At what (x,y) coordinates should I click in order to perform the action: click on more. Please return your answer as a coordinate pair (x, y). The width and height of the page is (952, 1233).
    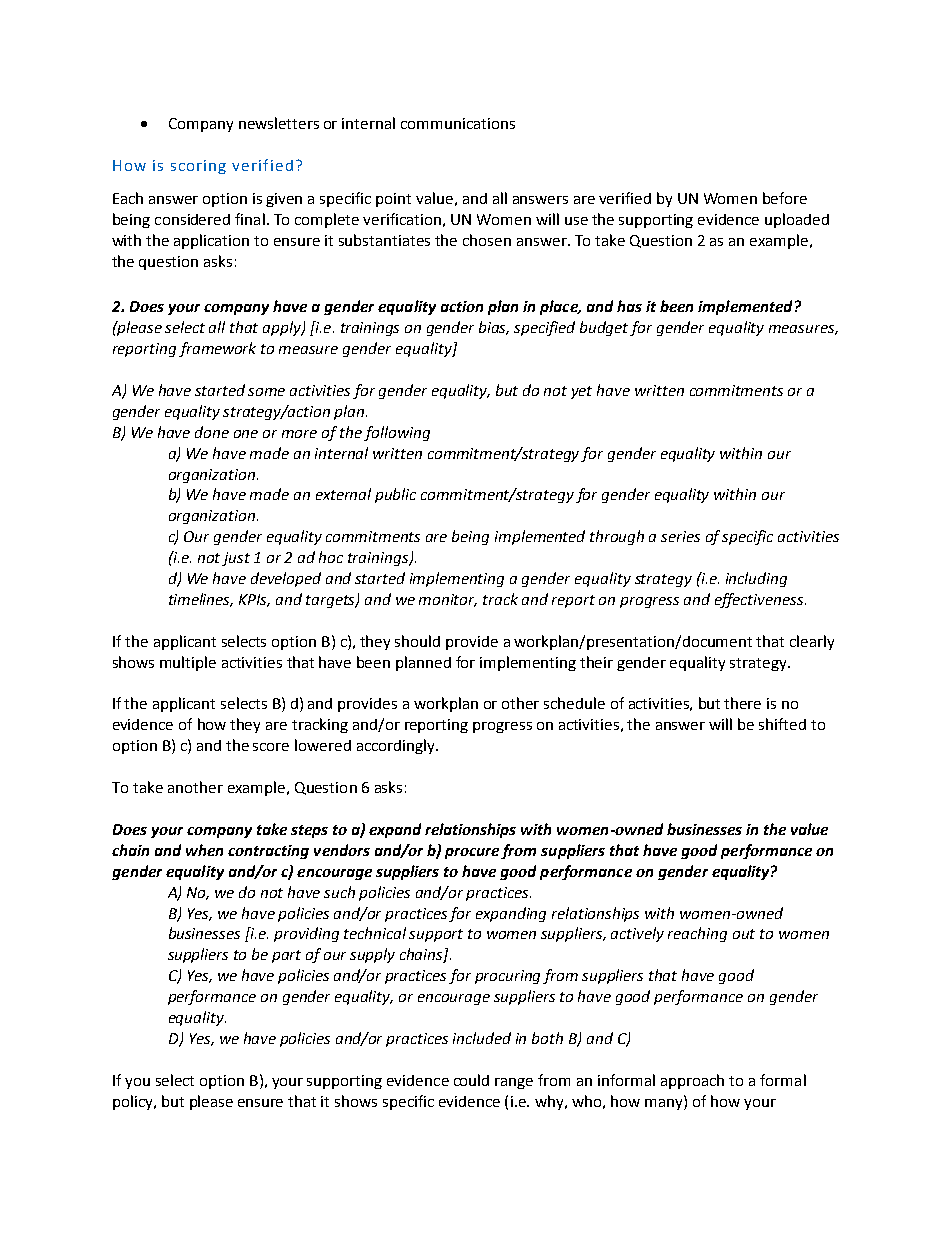
    Looking at the image, I should click on (299, 434).
